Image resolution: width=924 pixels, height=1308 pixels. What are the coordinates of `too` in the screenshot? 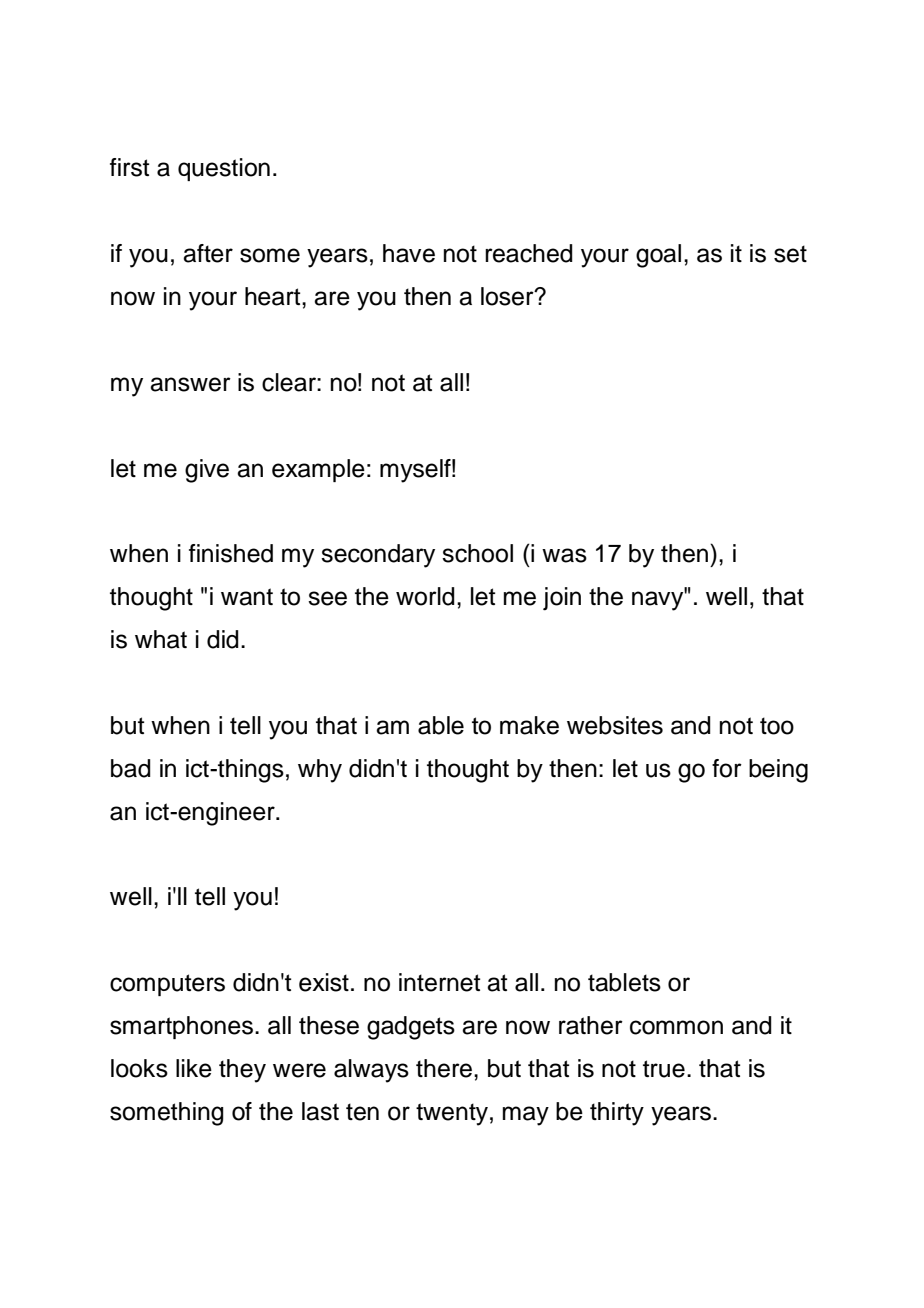 It's located at (777, 726).
